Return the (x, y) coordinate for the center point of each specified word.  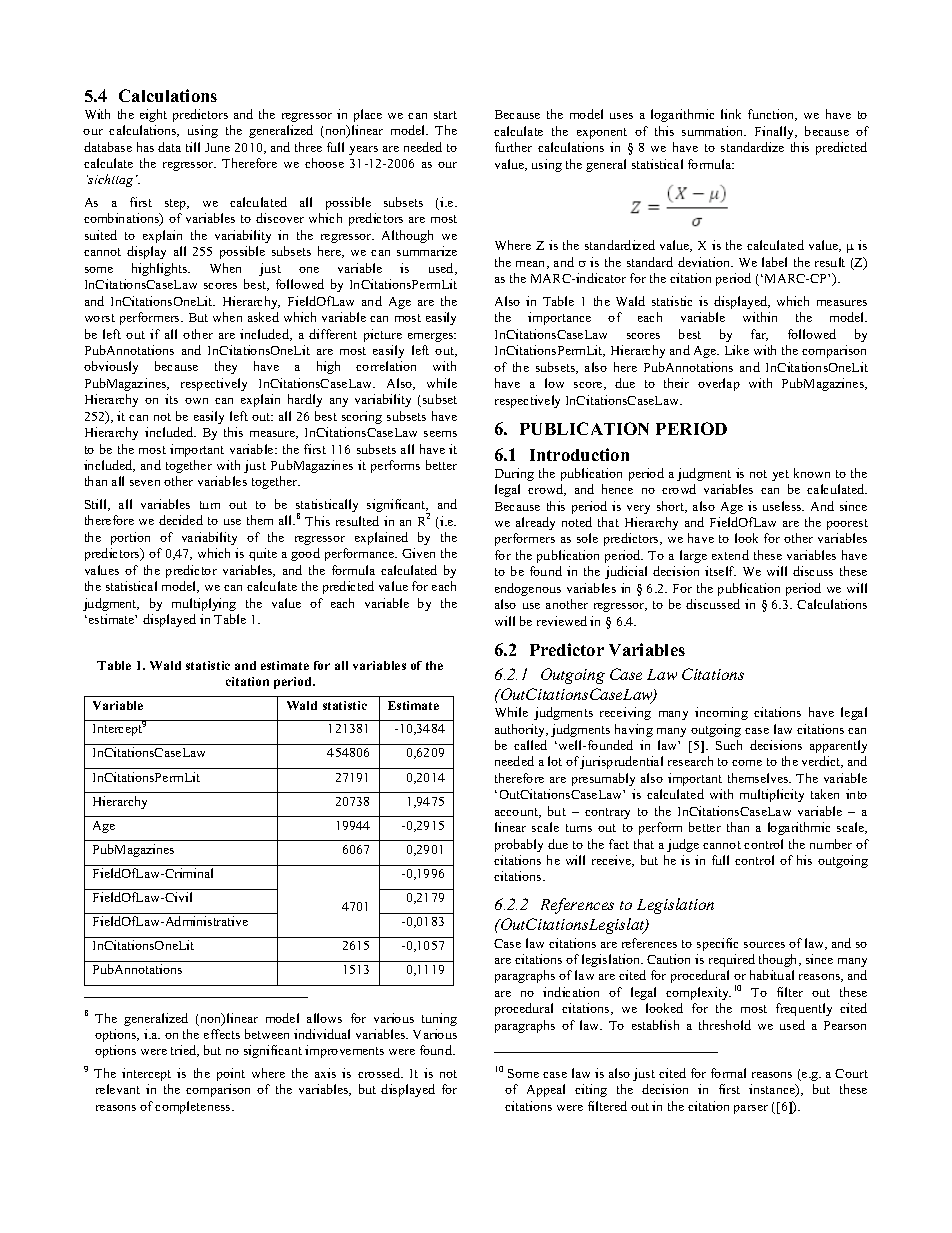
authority (521, 730)
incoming (721, 713)
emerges (432, 337)
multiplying (204, 604)
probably (519, 845)
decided (181, 520)
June (217, 147)
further (513, 147)
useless (783, 506)
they (226, 367)
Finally (776, 132)
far (759, 335)
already (535, 523)
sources (764, 945)
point (231, 1074)
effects (222, 1034)
